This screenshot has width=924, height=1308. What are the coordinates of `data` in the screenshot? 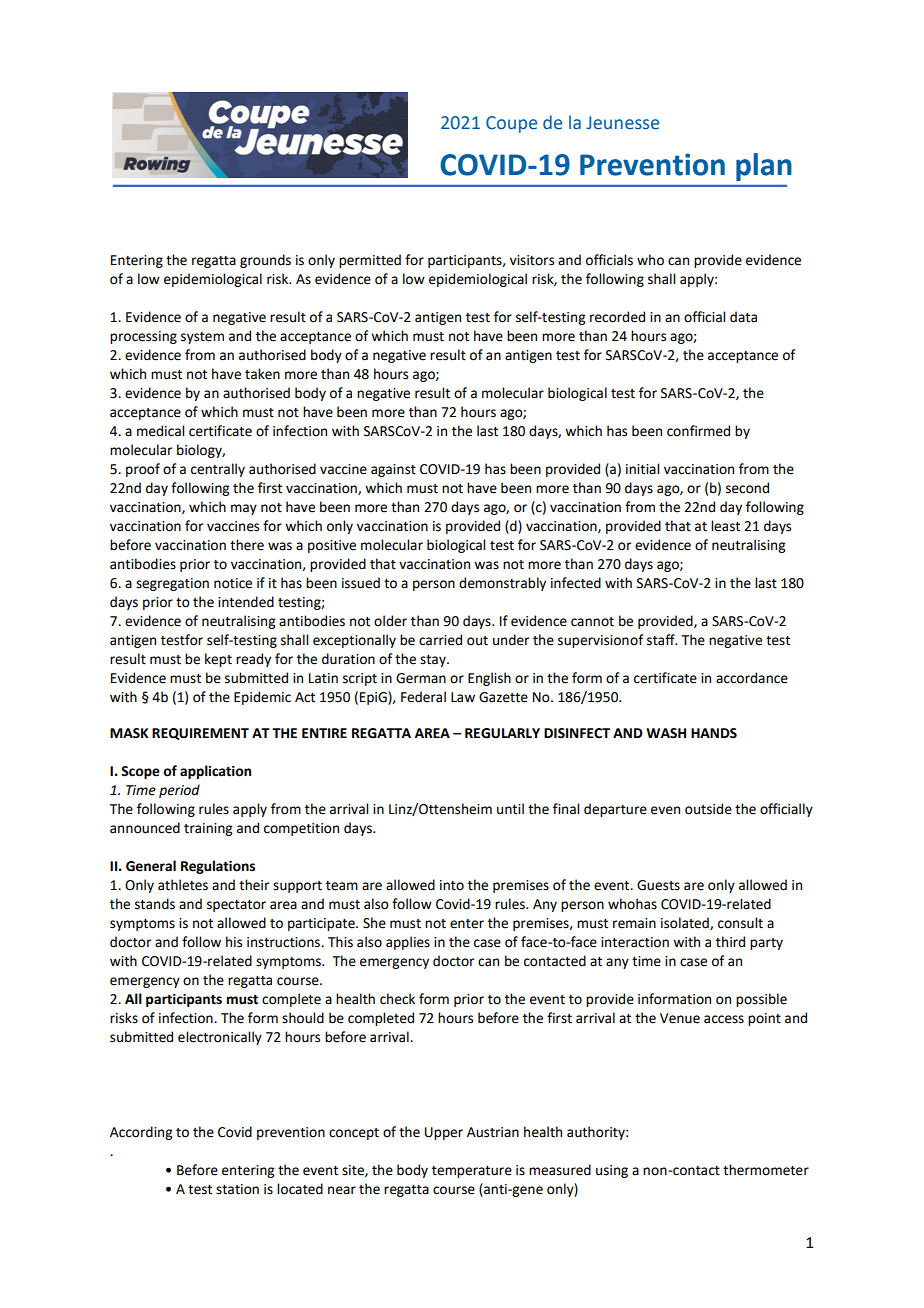 It's located at (743, 317).
